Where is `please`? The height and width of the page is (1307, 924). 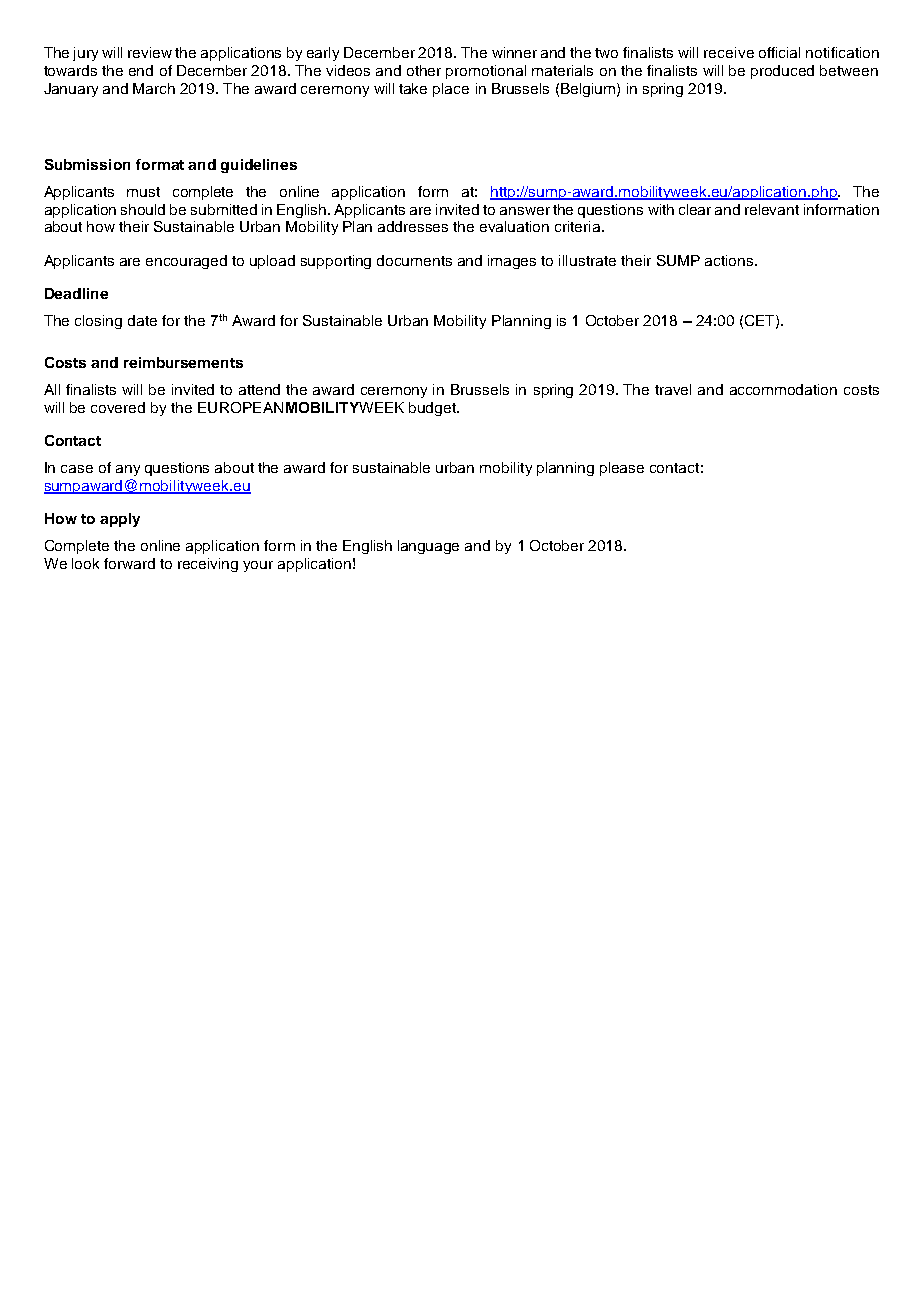 please is located at coordinates (622, 469).
